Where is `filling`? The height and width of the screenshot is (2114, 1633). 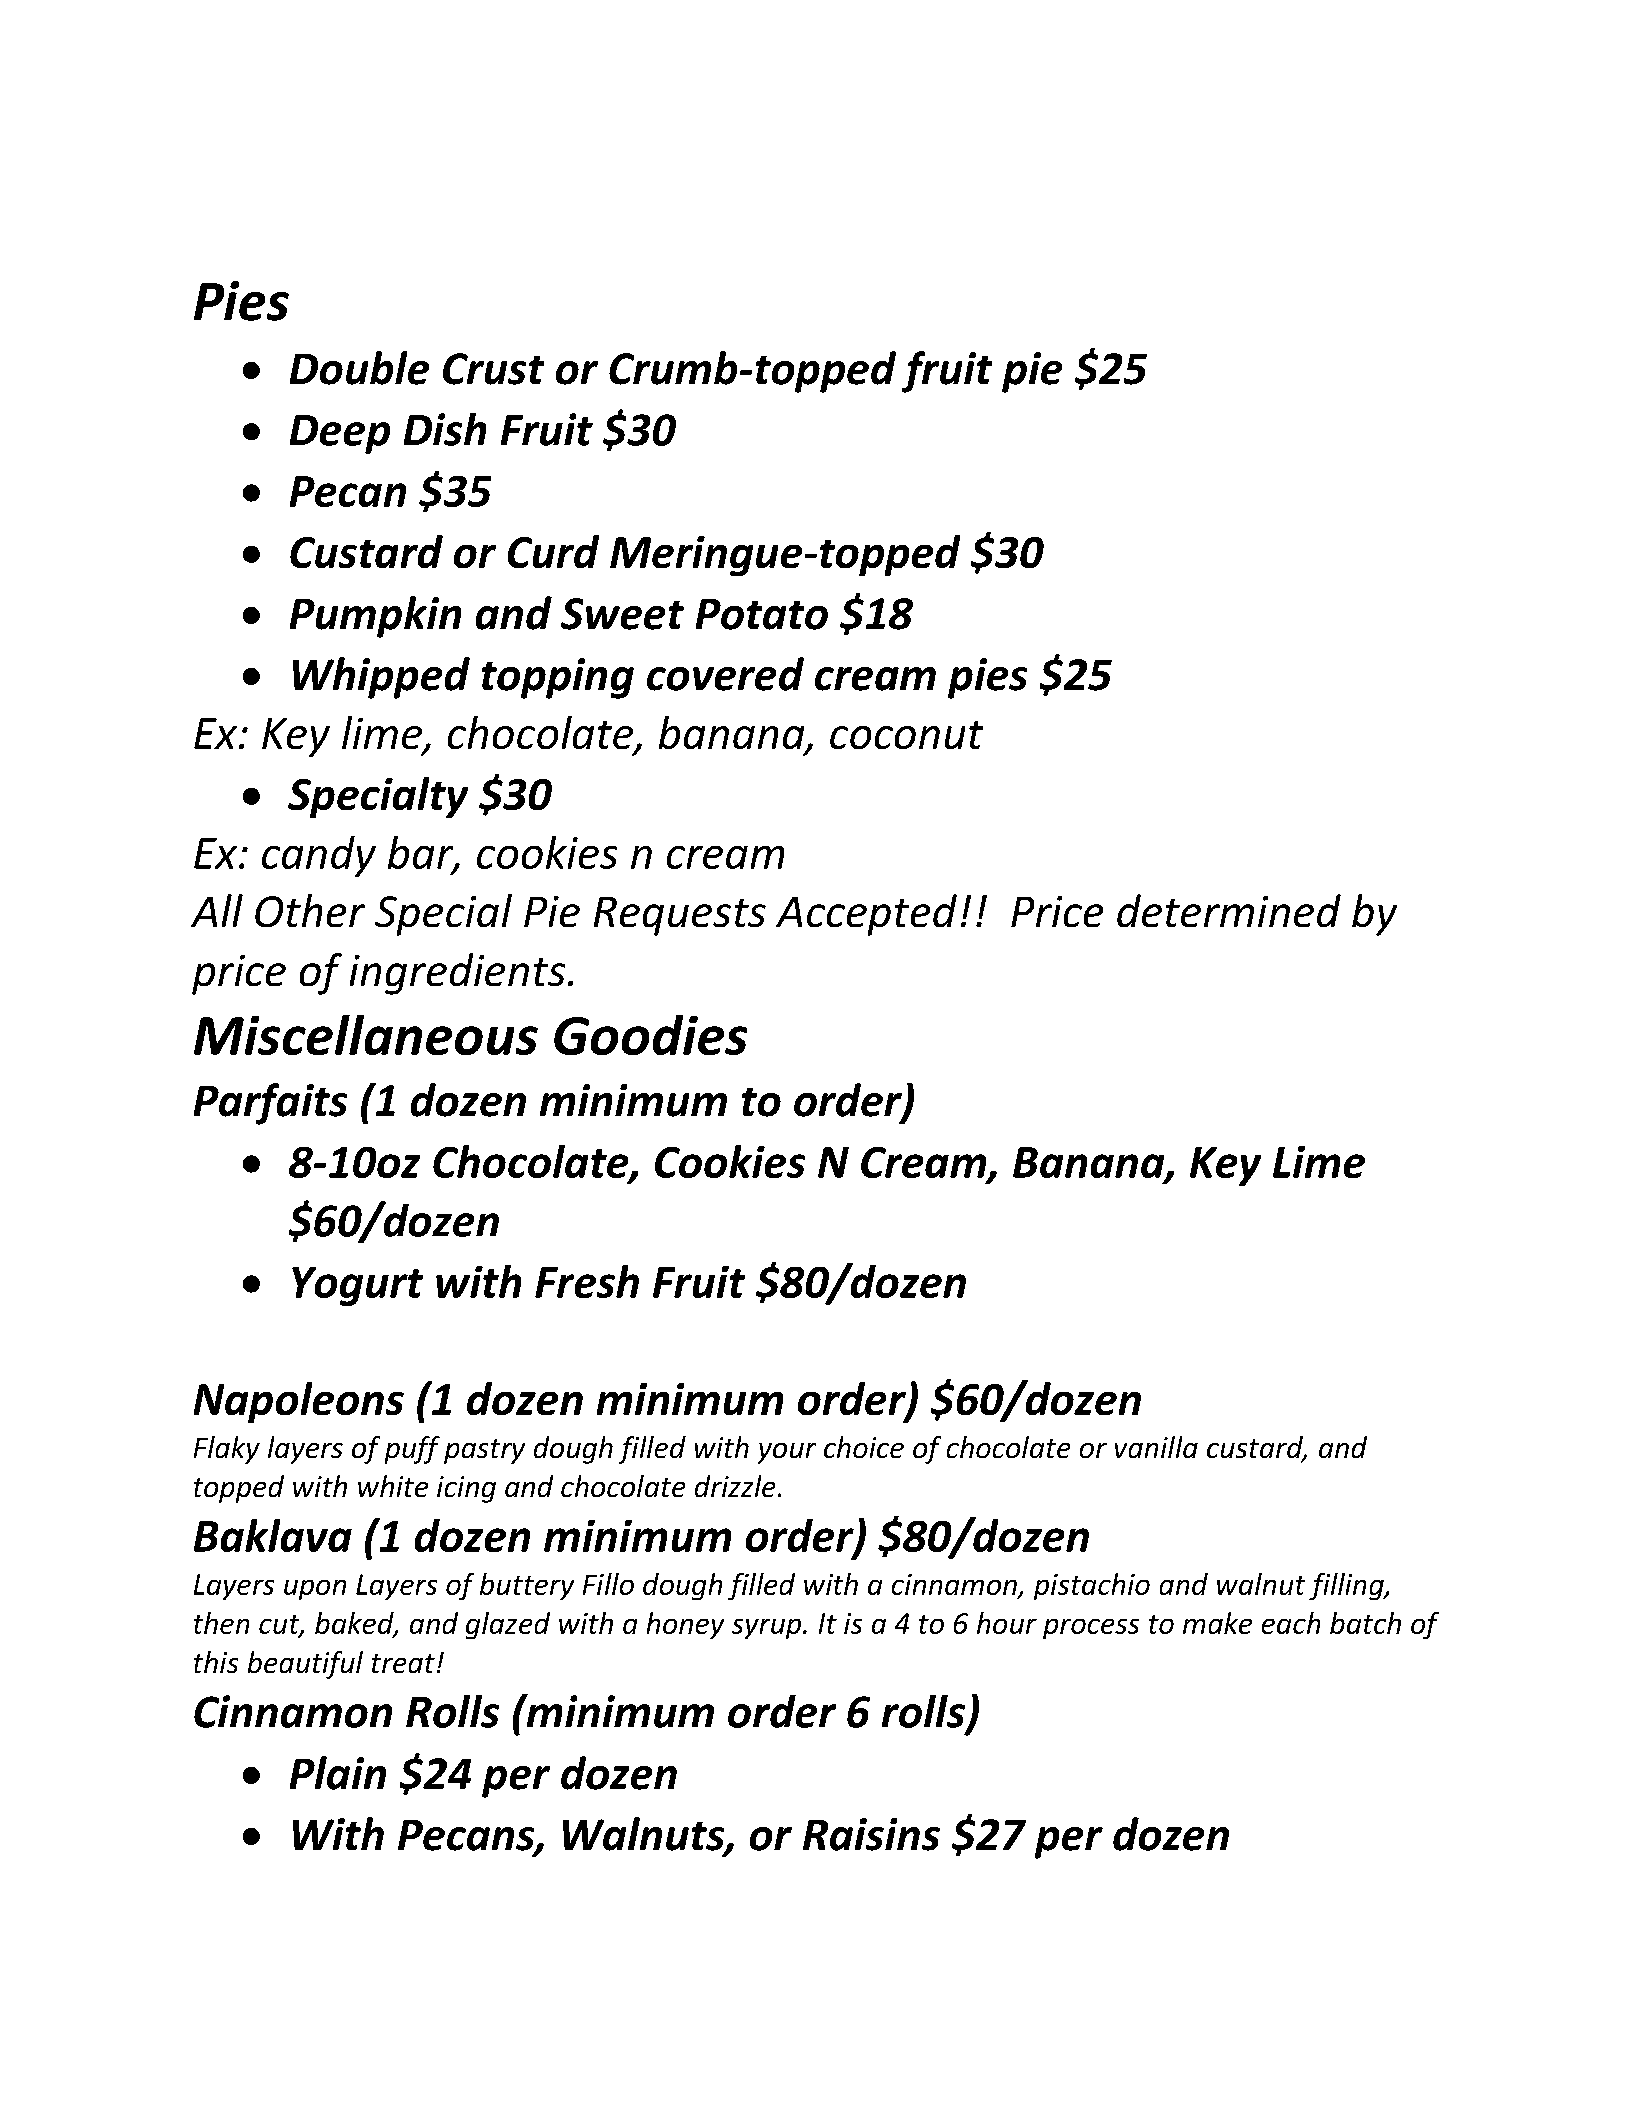 filling is located at coordinates (1347, 1586).
